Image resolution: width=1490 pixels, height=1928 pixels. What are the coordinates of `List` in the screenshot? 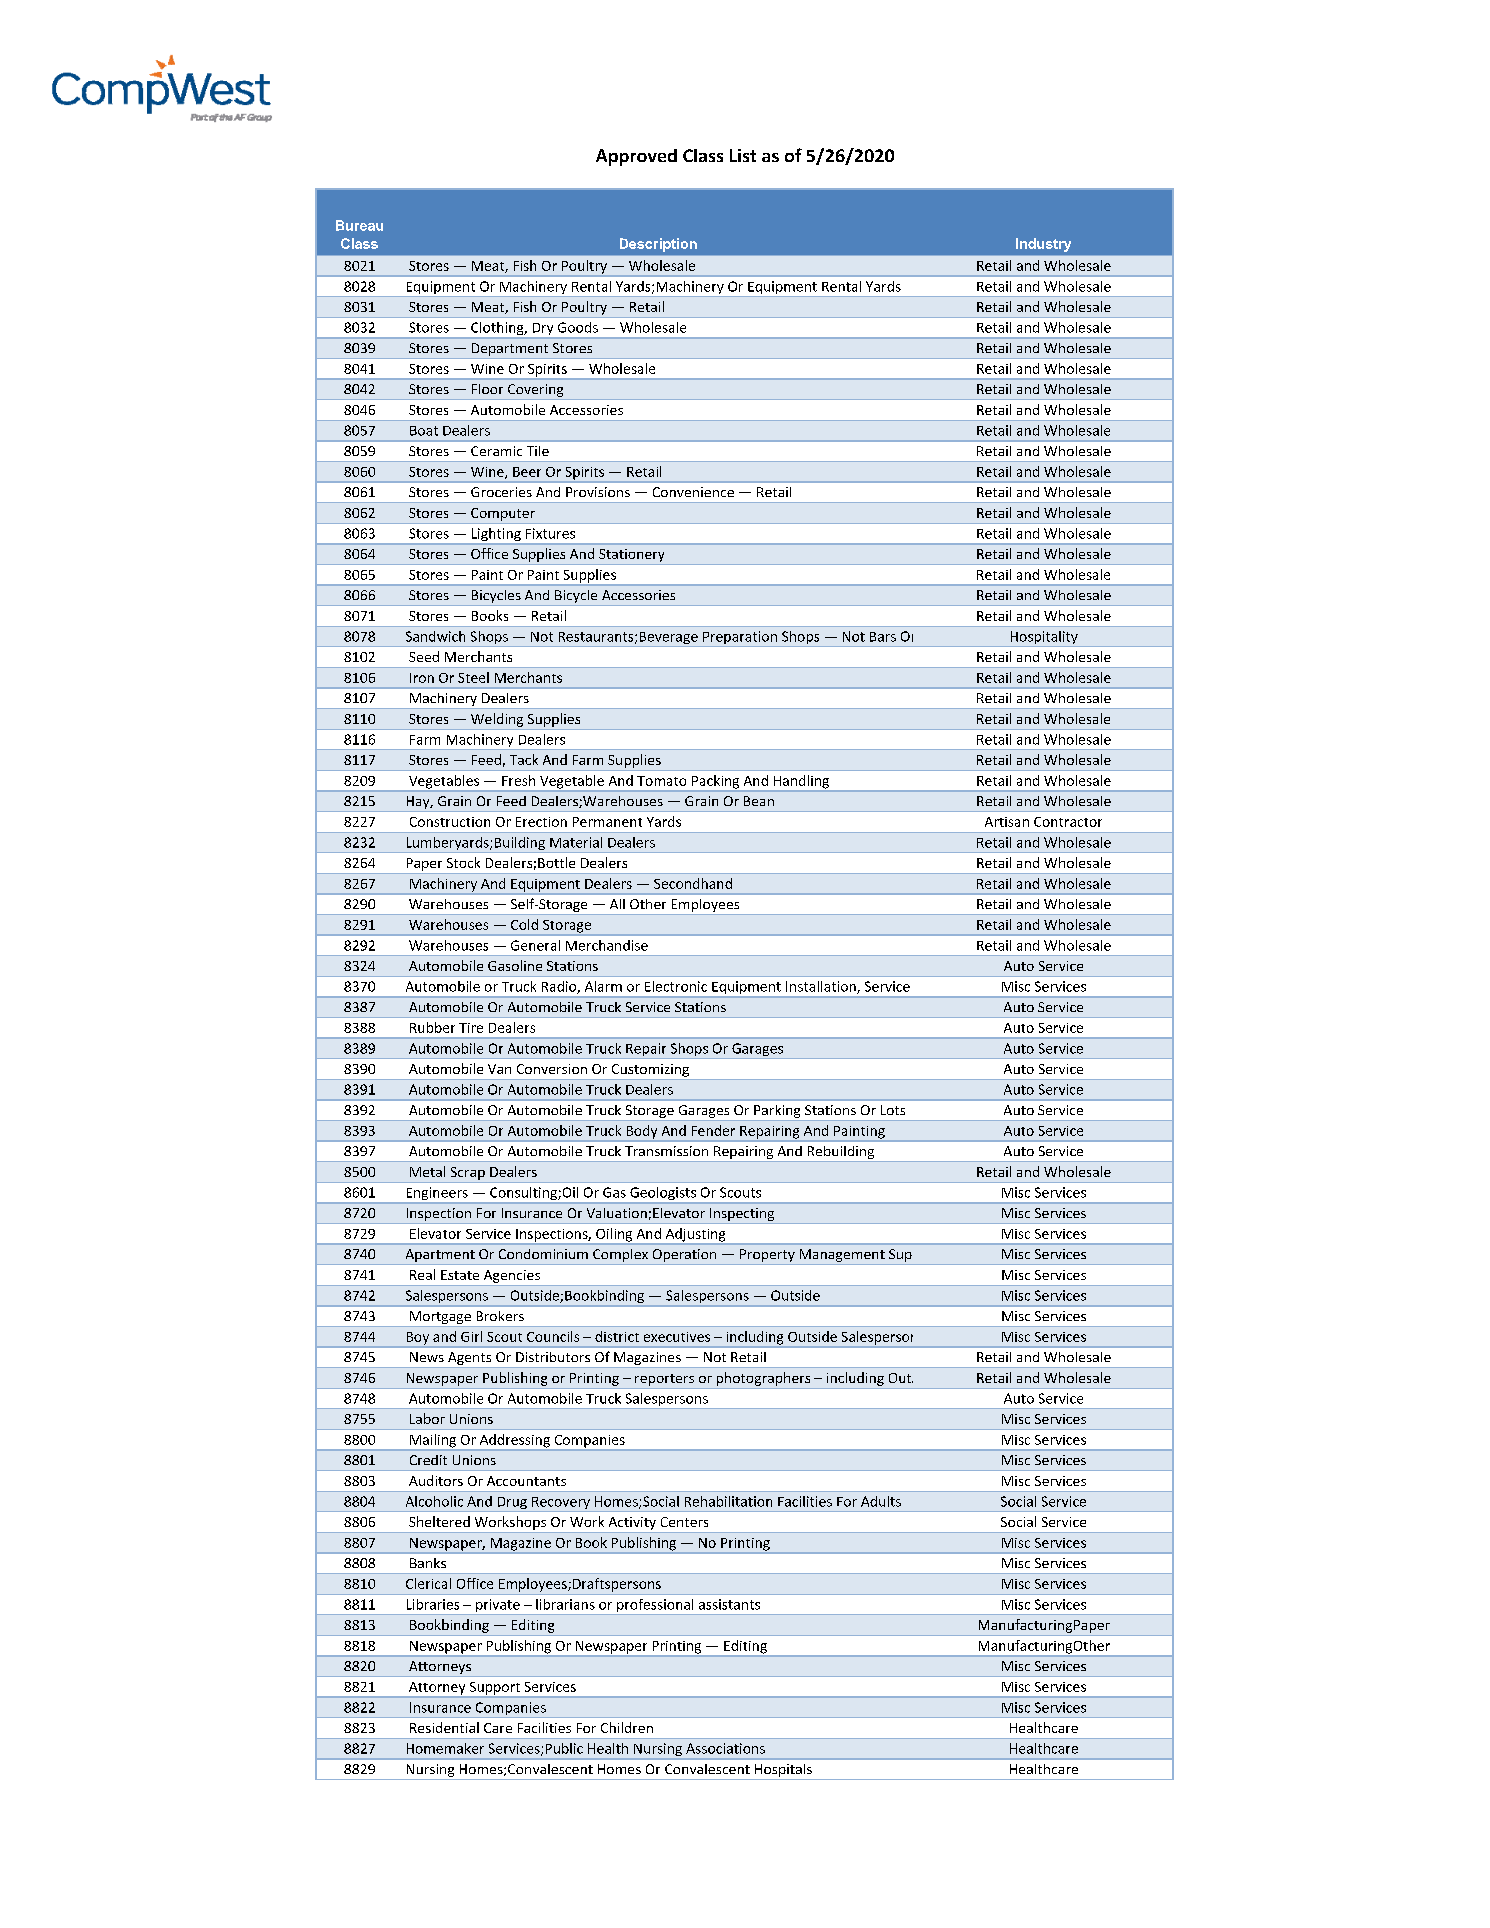 It's located at (743, 155).
